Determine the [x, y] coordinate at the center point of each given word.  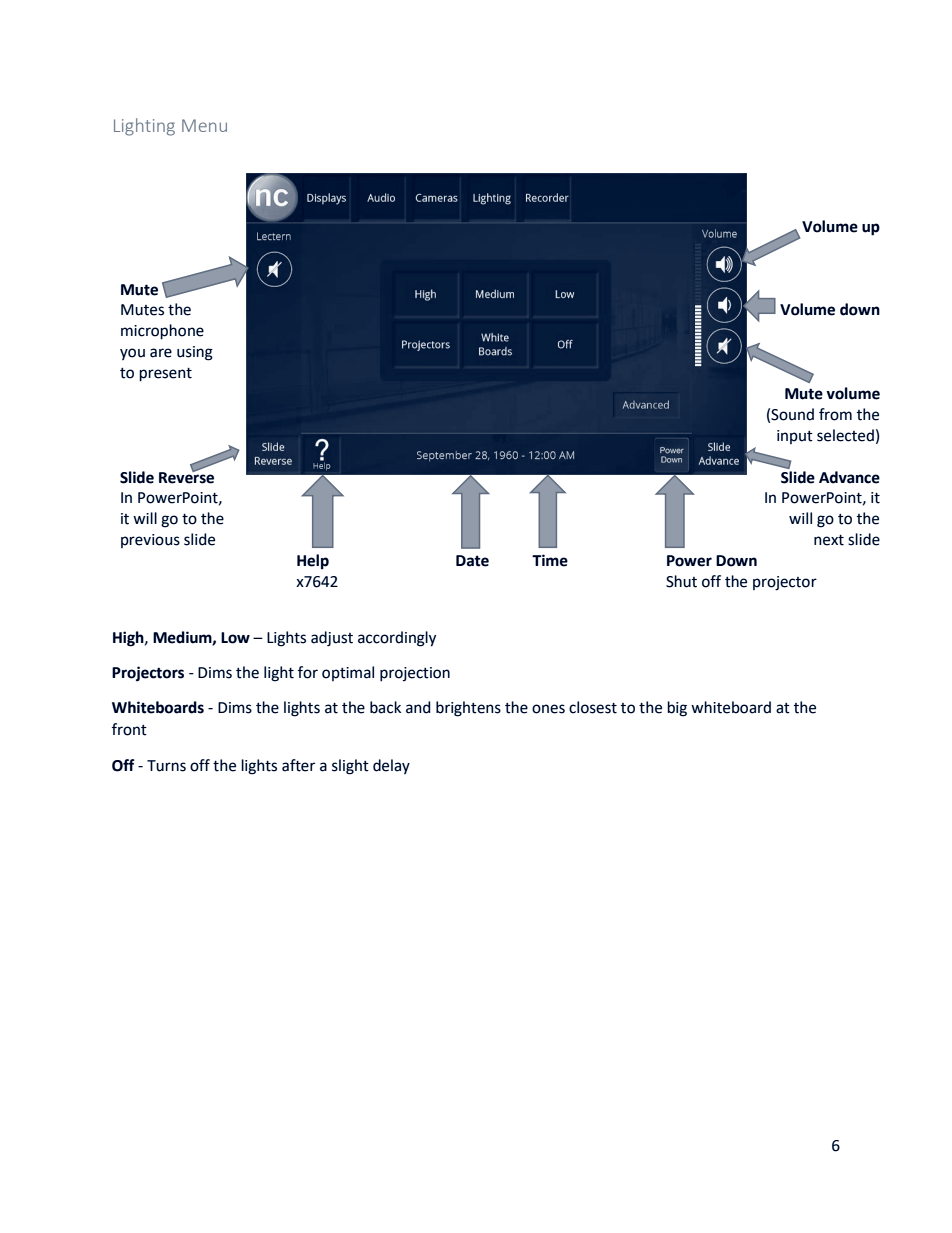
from [835, 414]
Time [550, 560]
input [795, 437]
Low [235, 638]
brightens [468, 709]
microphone [162, 332]
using [195, 353]
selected [845, 435]
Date [472, 561]
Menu [204, 125]
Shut [681, 581]
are [161, 353]
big [677, 709]
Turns [166, 766]
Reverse [186, 476]
